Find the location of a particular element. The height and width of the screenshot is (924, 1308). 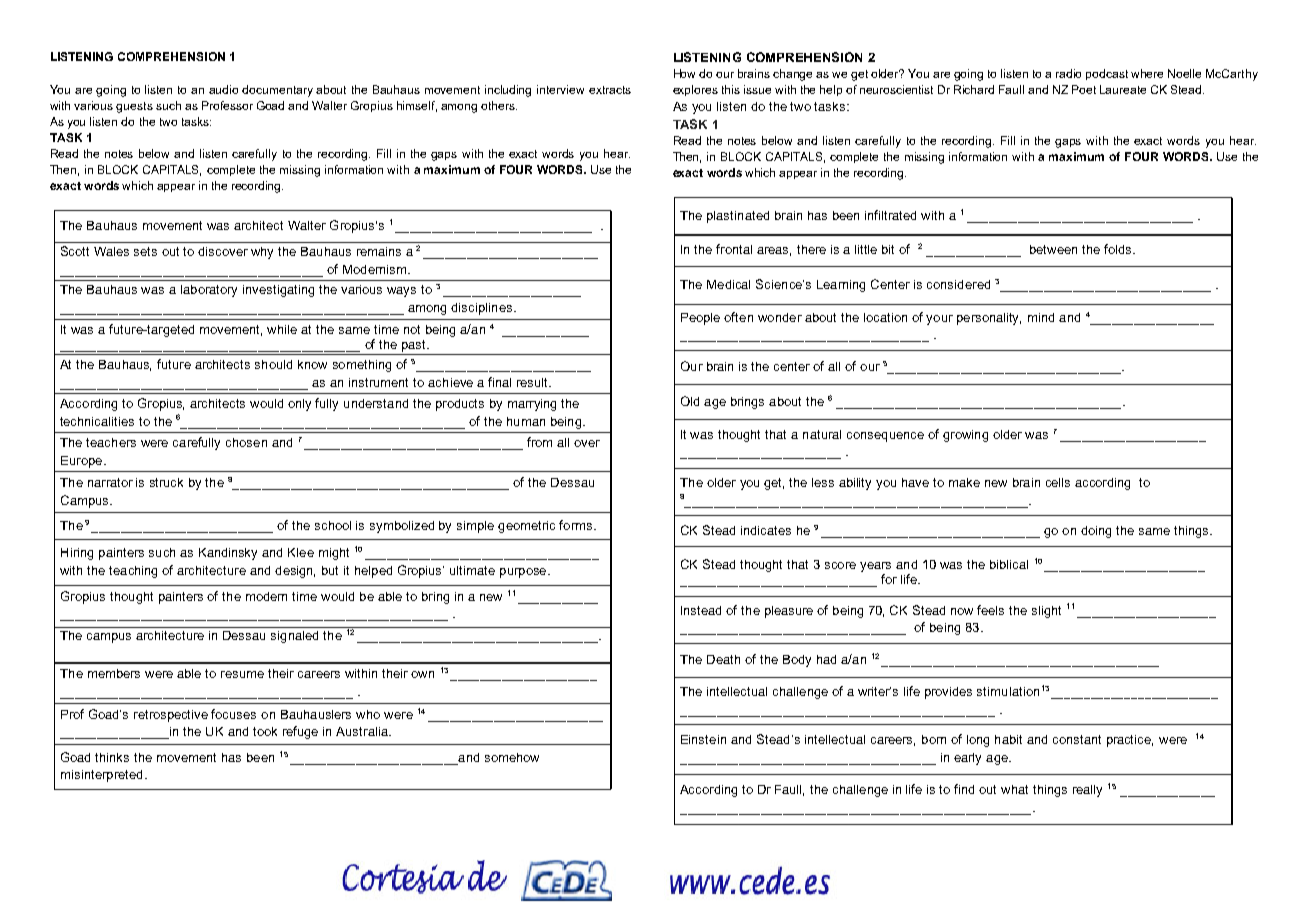

thinks is located at coordinates (112, 757).
